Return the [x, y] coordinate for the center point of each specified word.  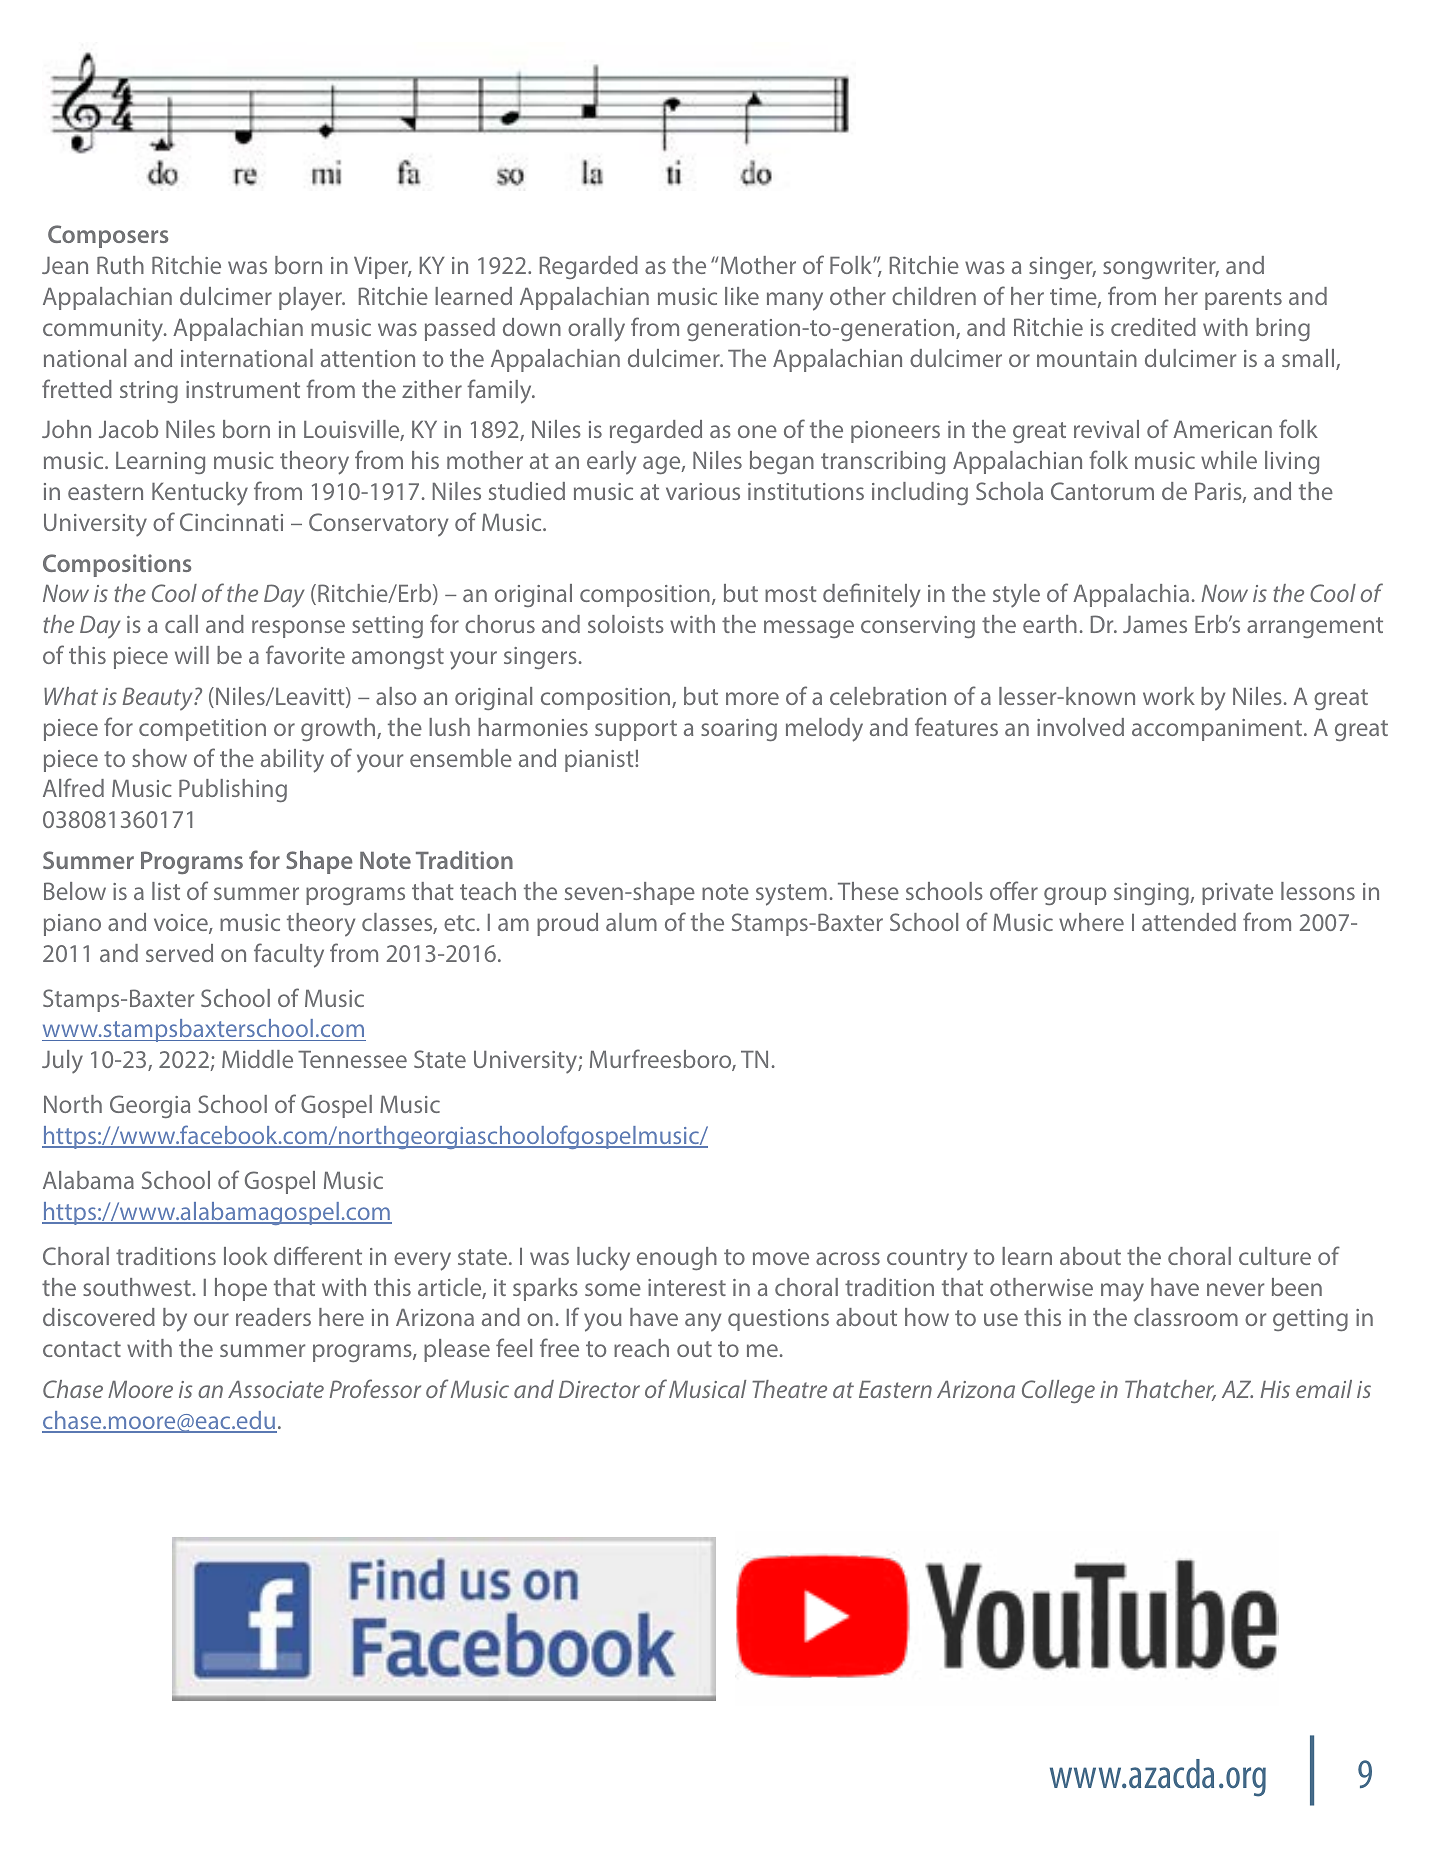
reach [641, 1348]
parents [1243, 299]
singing [1152, 894]
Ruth [120, 265]
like [742, 296]
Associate [276, 1389]
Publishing [233, 790]
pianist [600, 761]
